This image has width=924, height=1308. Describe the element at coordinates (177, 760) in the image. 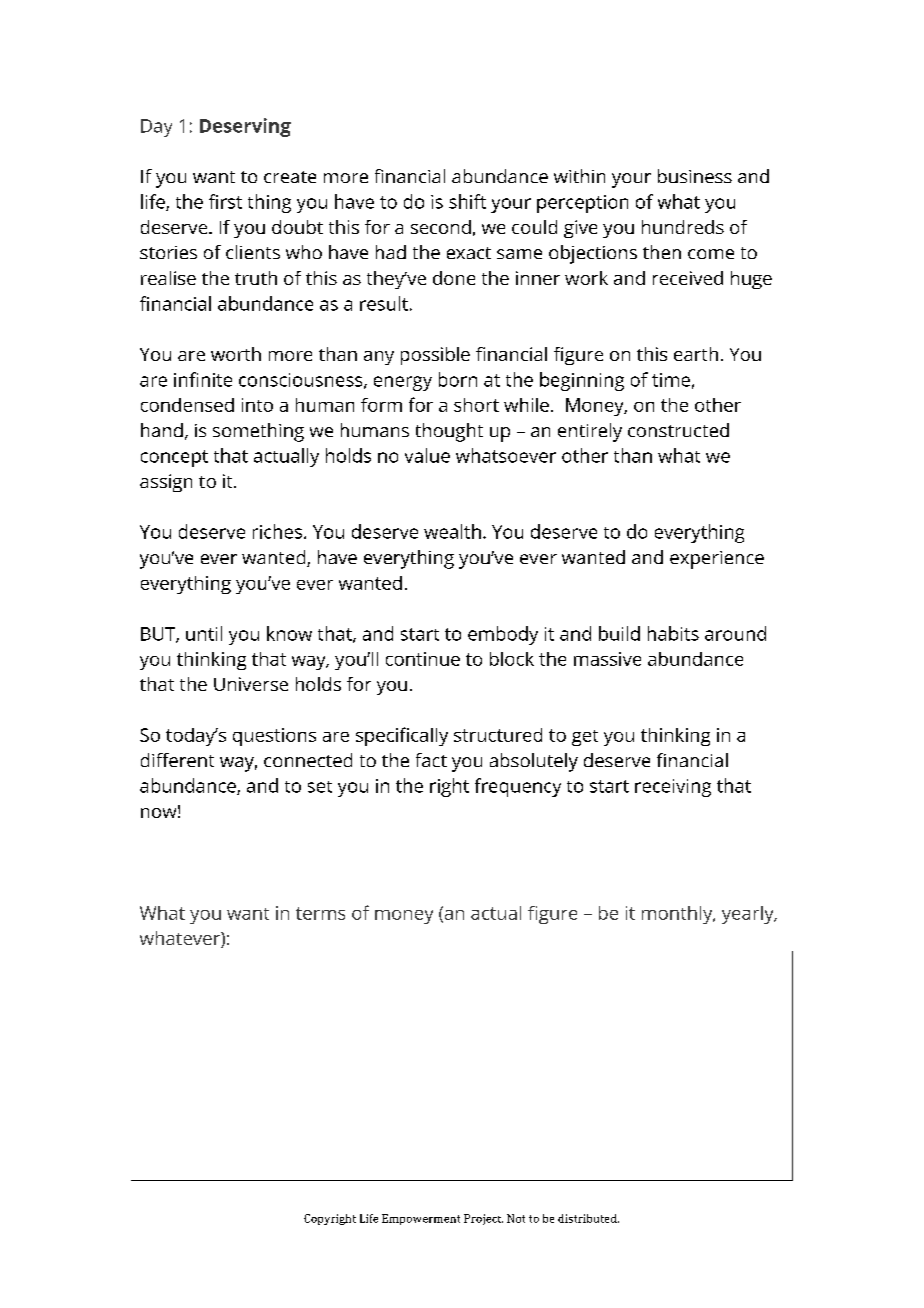

I see `different` at that location.
